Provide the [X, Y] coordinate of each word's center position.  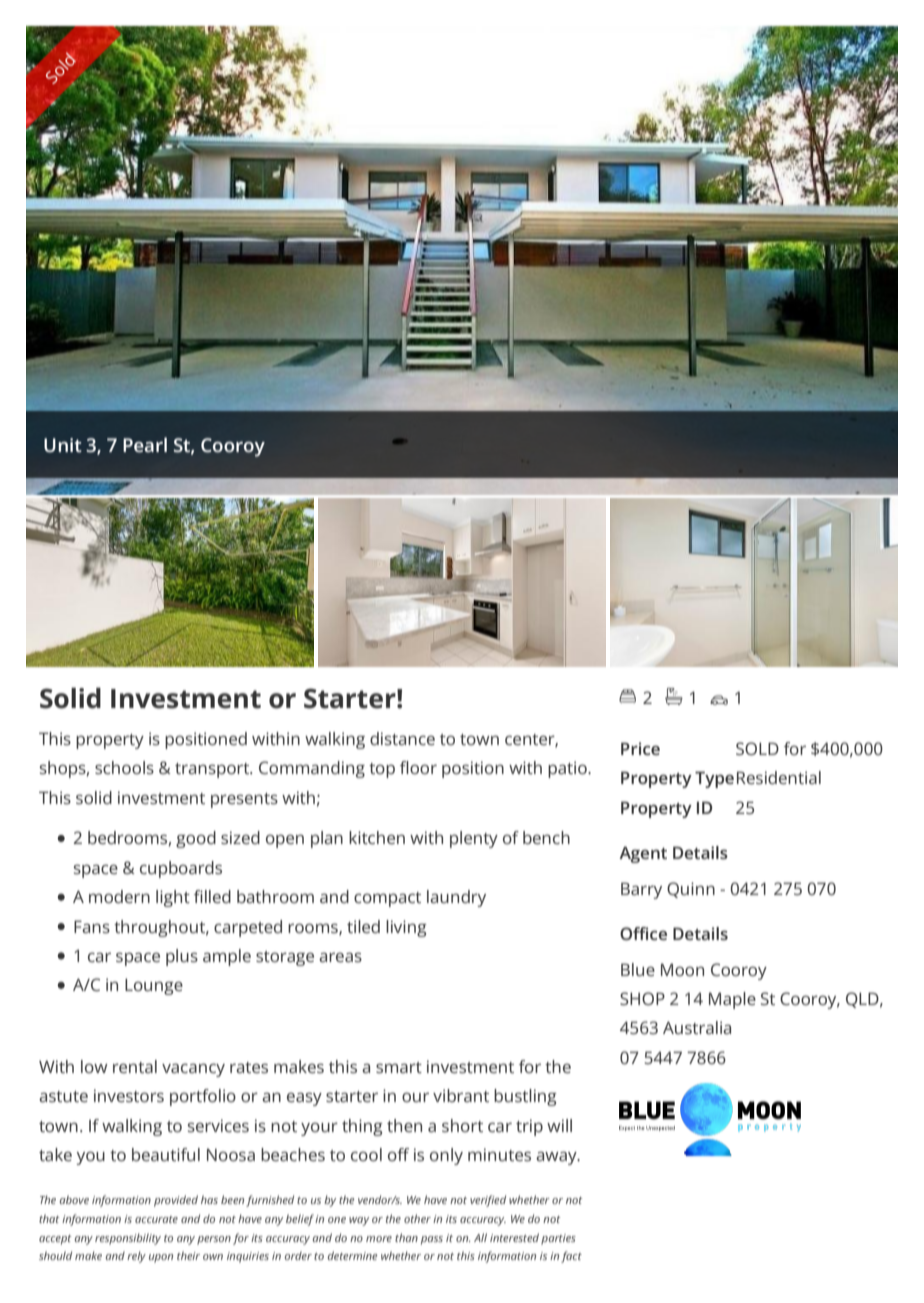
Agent [643, 854]
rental [135, 1066]
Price [640, 748]
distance [402, 738]
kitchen [377, 837]
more [379, 1239]
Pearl [145, 444]
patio [568, 769]
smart [399, 1067]
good [196, 839]
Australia [697, 1027]
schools [124, 767]
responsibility [128, 1239]
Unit [63, 445]
